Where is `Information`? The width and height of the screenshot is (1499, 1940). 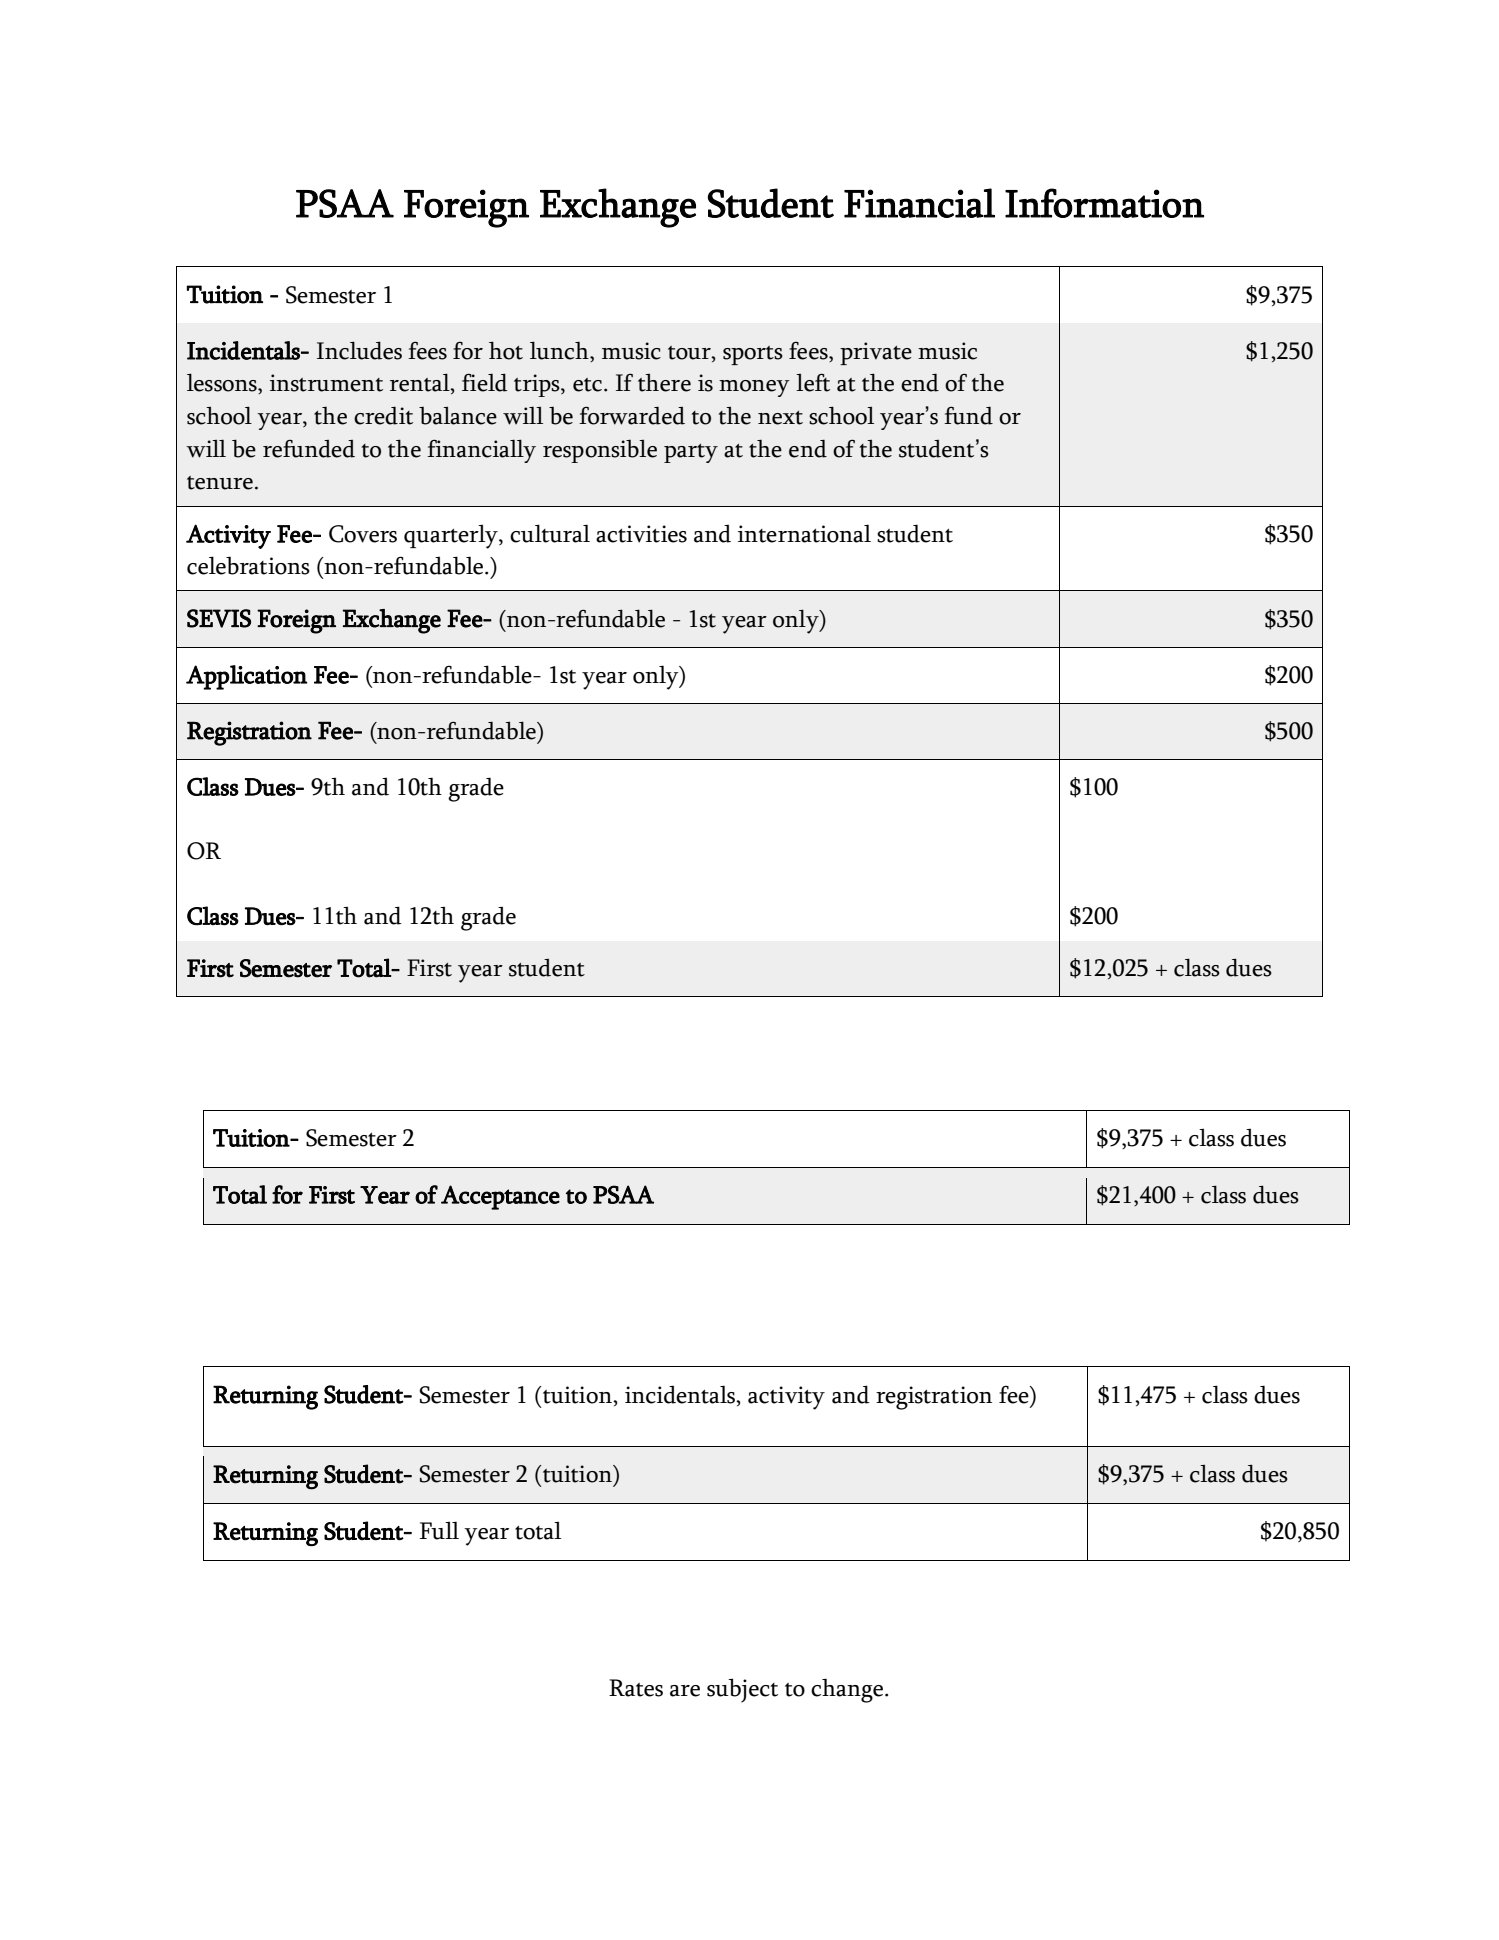 Information is located at coordinates (1104, 203).
